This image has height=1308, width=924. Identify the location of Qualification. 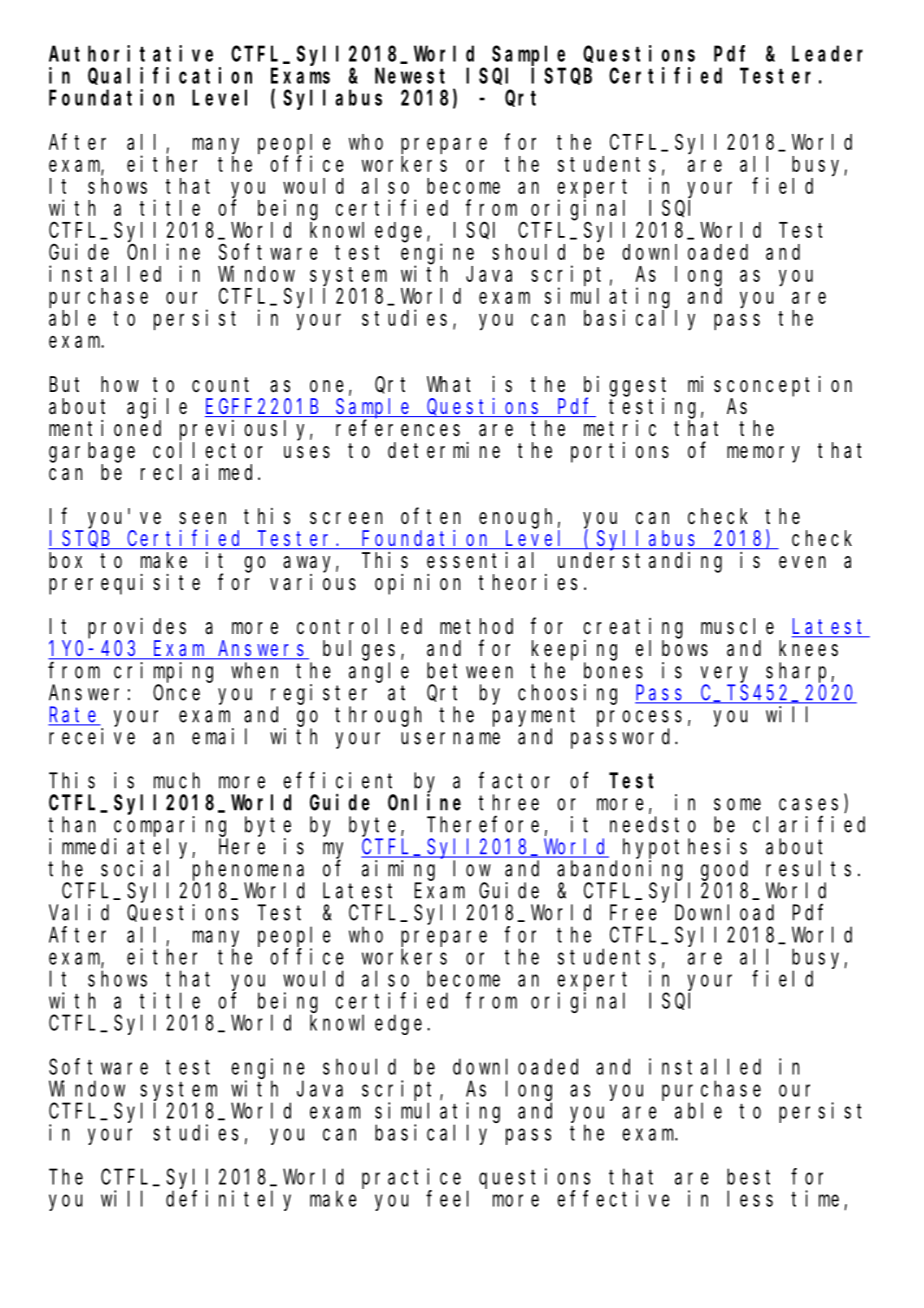
(170, 76).
